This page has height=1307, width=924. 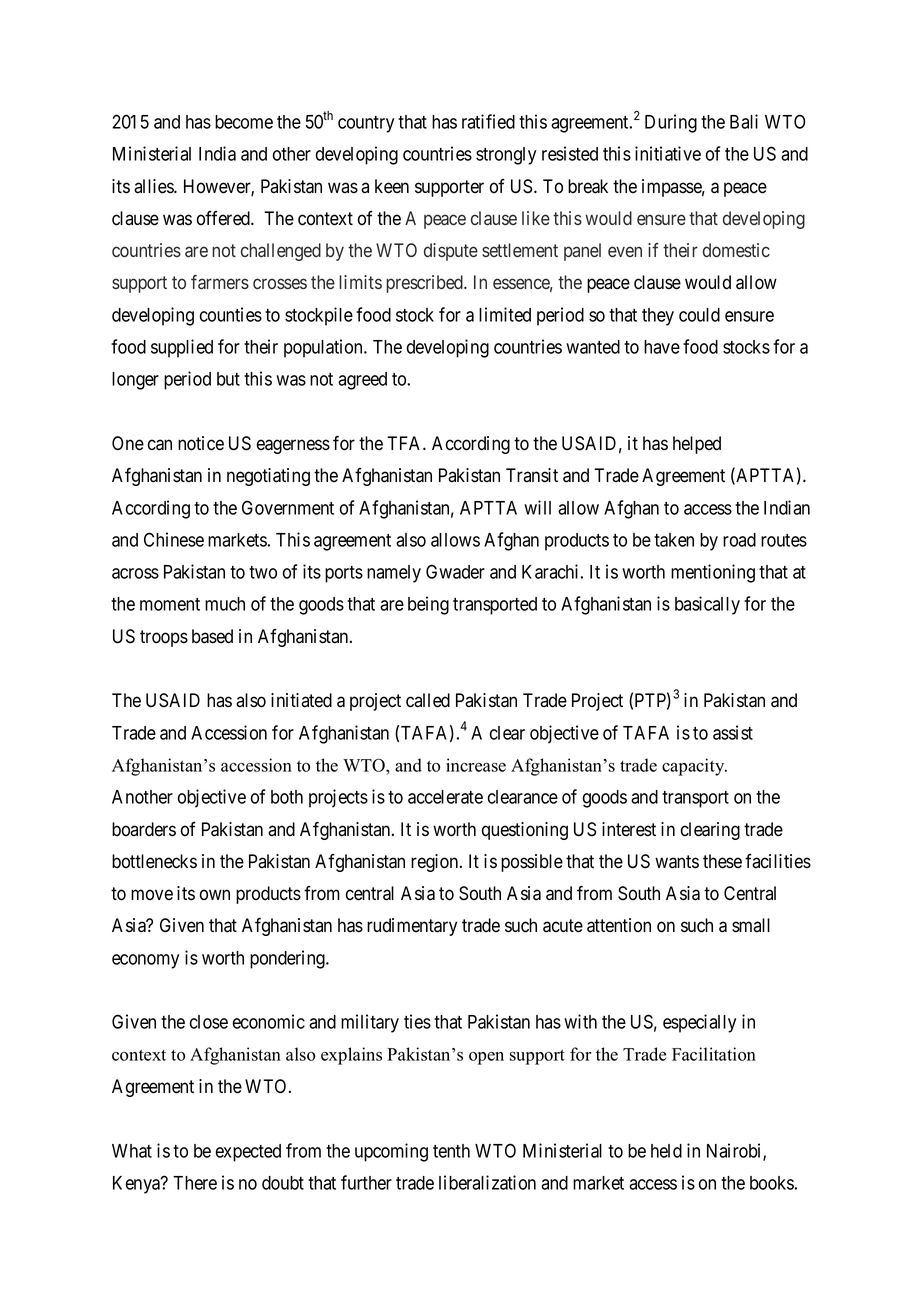 I want to click on strongly, so click(x=506, y=156).
